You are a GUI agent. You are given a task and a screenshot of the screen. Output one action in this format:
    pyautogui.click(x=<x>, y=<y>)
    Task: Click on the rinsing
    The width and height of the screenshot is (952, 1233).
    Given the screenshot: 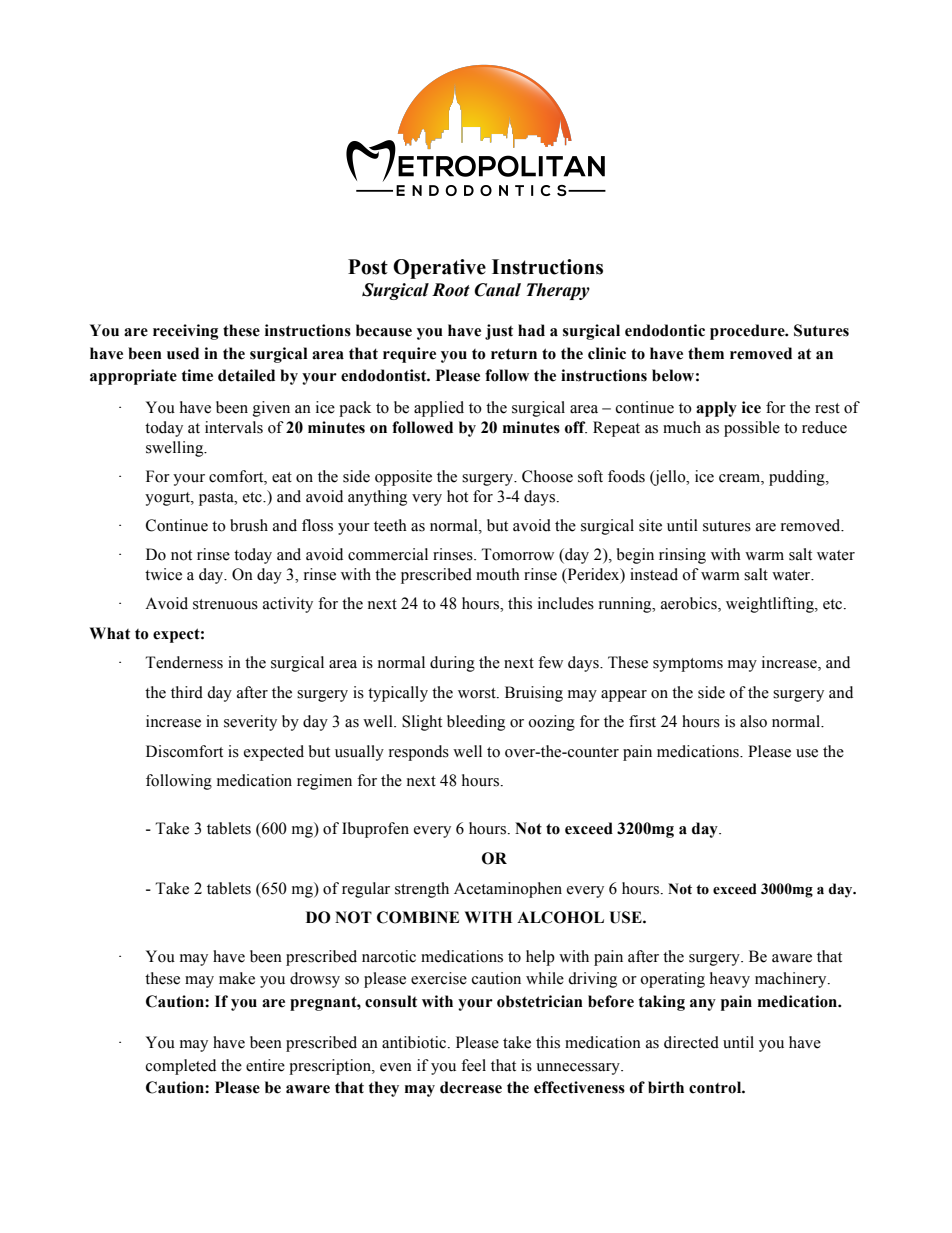 What is the action you would take?
    pyautogui.click(x=682, y=556)
